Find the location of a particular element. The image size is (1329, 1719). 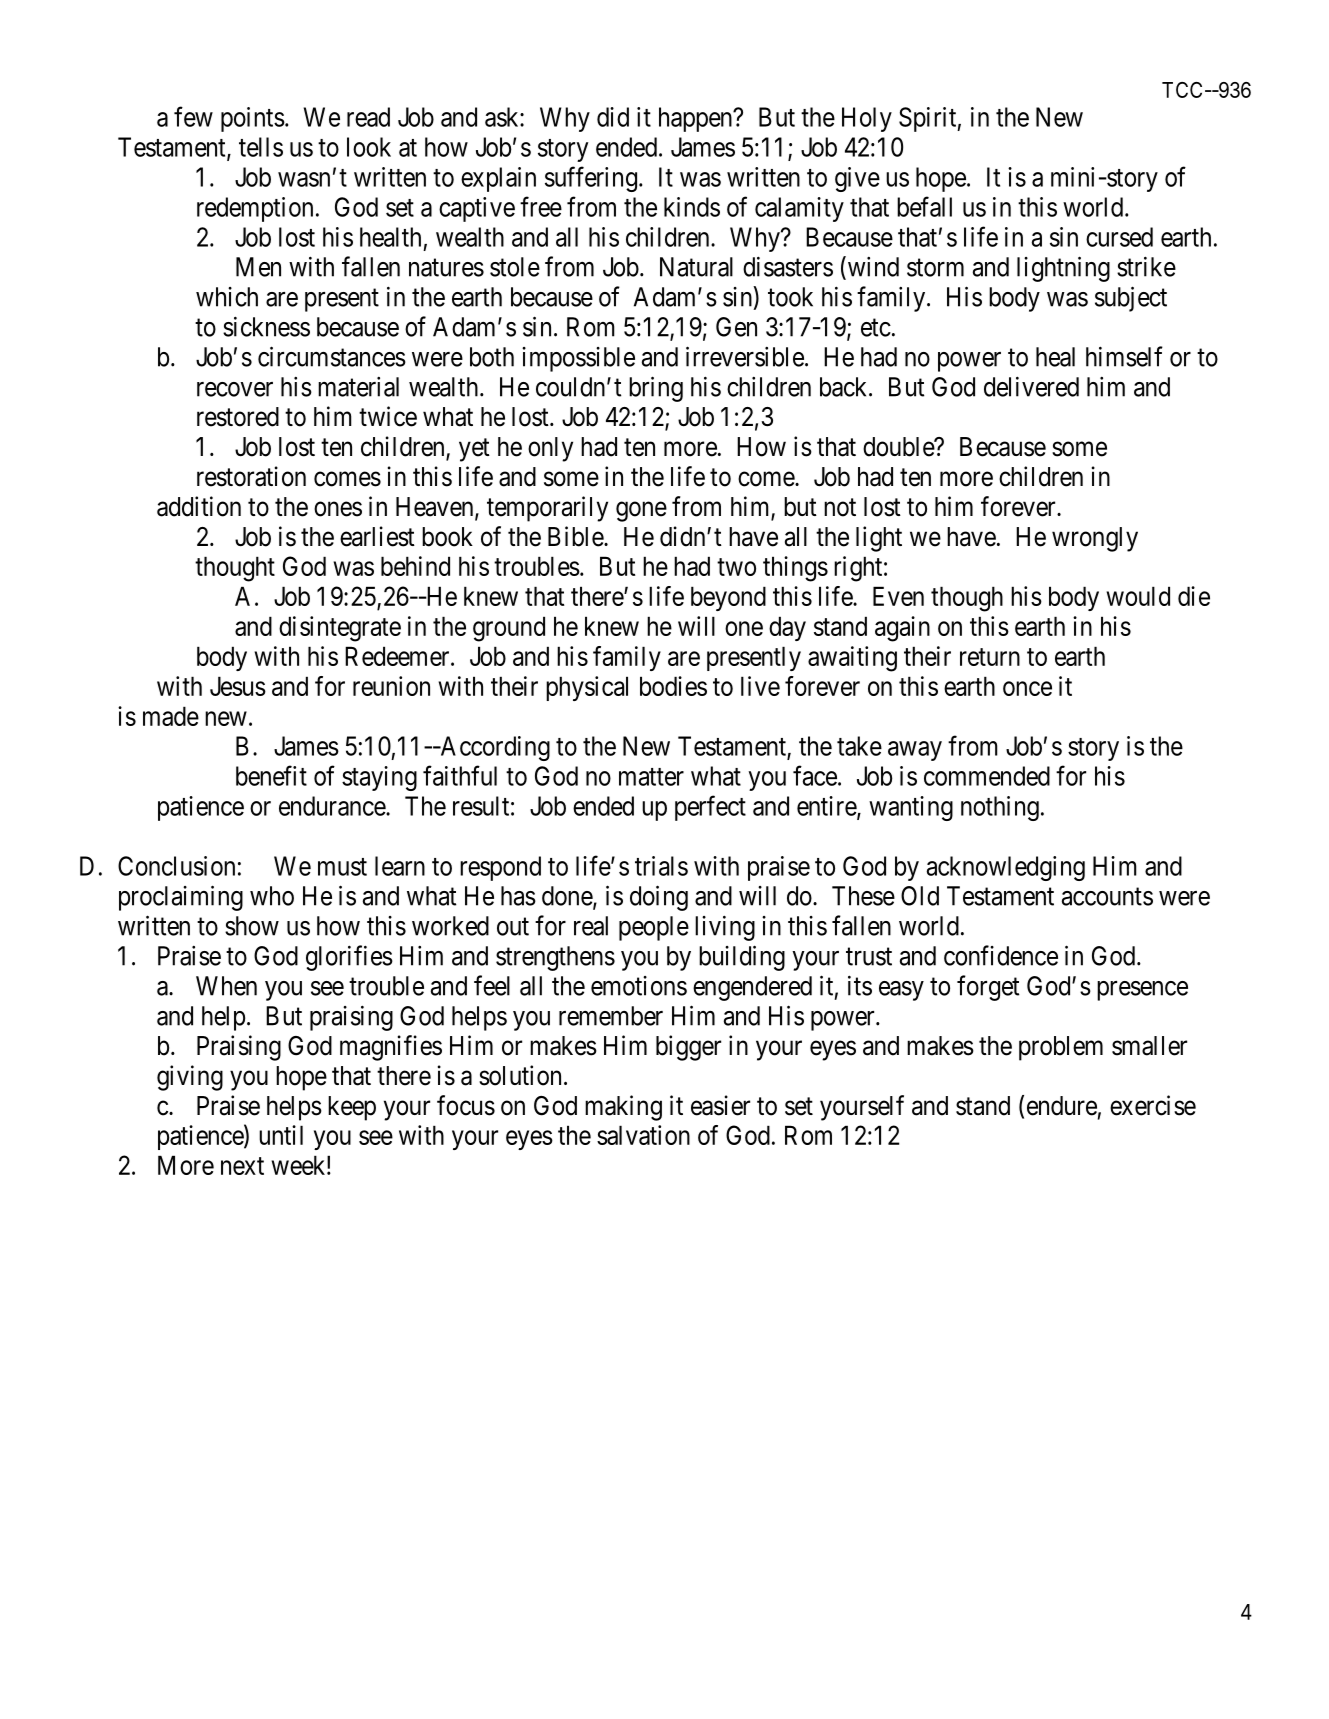

happen is located at coordinates (697, 119).
